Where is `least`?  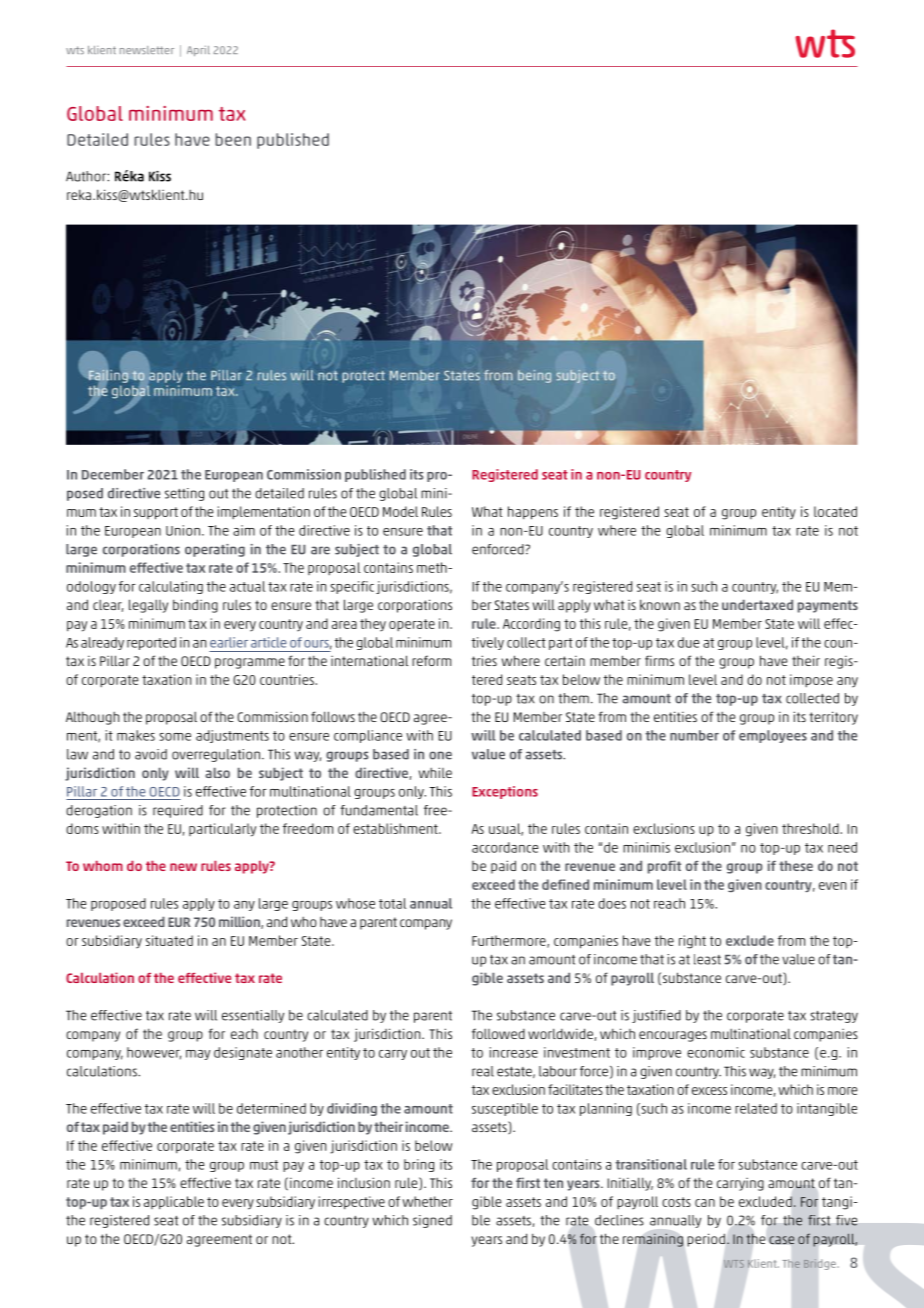
least is located at coordinates (707, 959).
